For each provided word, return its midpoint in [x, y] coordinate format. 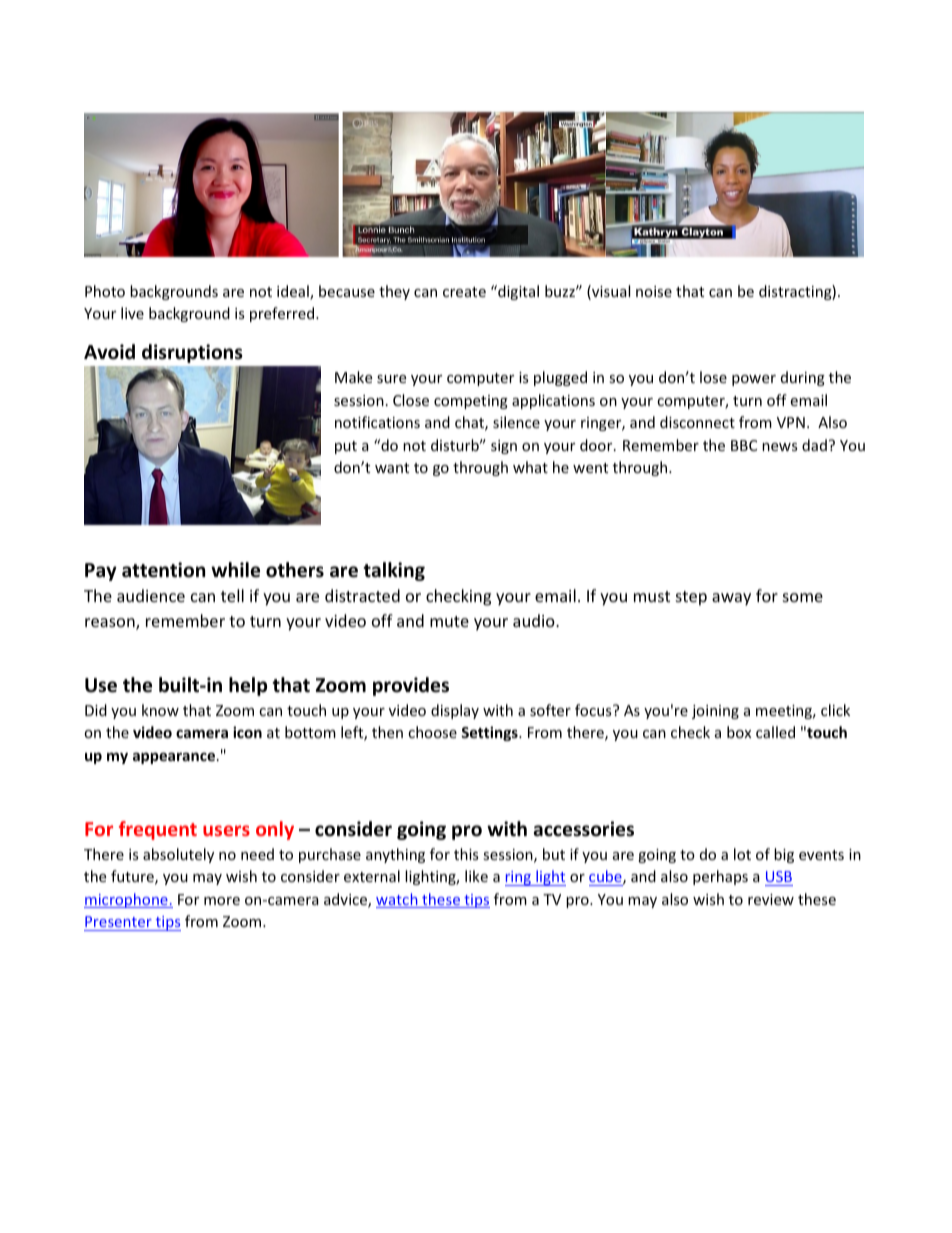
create [464, 292]
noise [654, 291]
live [132, 313]
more [222, 901]
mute [449, 621]
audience [151, 595]
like [476, 876]
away [731, 599]
